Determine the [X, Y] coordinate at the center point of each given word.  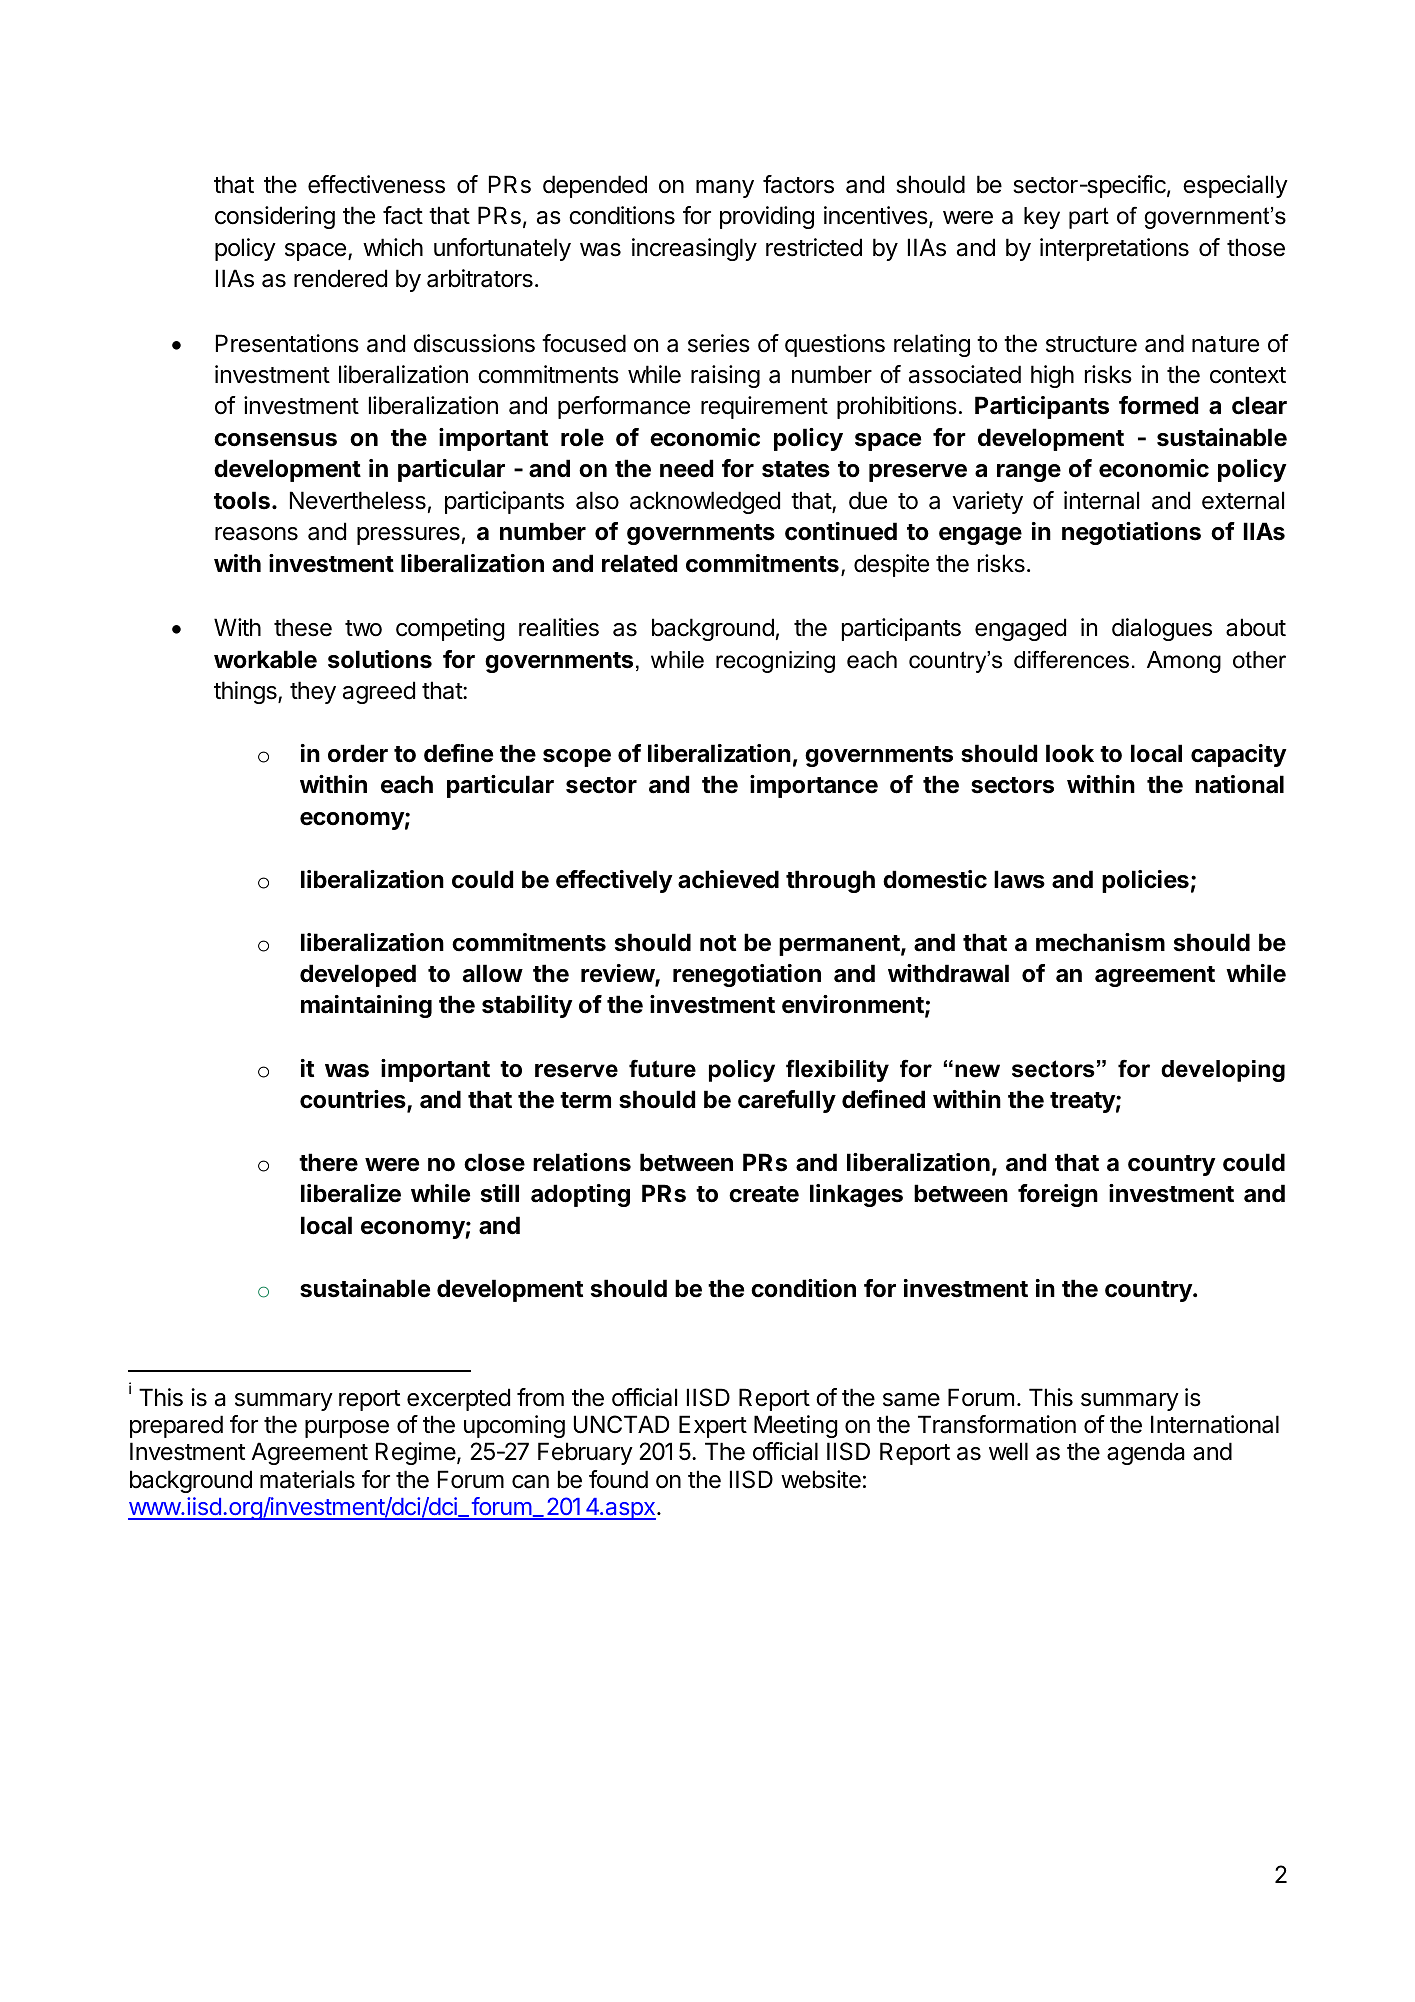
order [358, 753]
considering [275, 217]
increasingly [694, 249]
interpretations [1114, 249]
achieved [728, 879]
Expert [713, 1426]
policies [1145, 881]
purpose [347, 1429]
